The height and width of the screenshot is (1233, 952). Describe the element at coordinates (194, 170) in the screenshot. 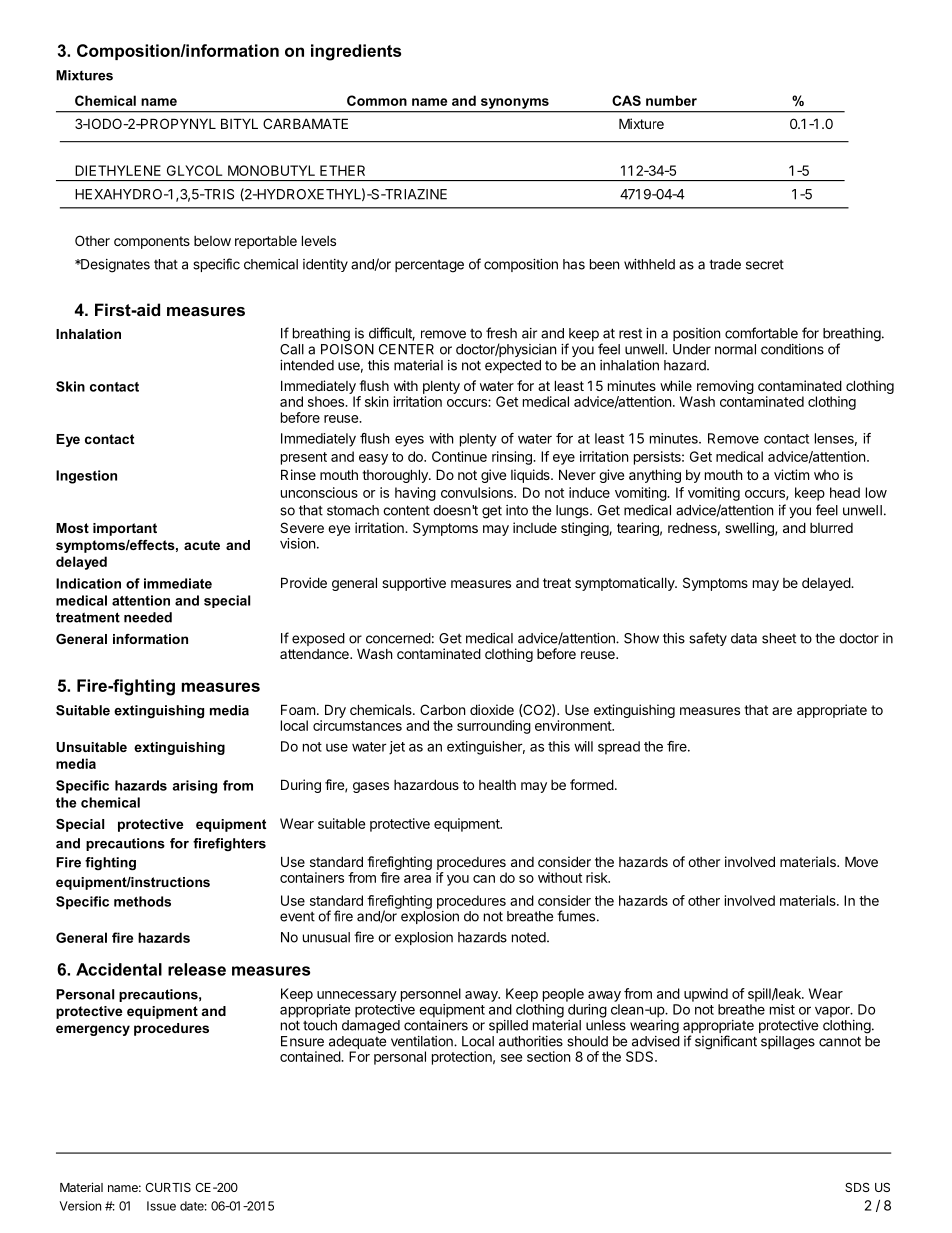

I see `GLYCOL` at that location.
